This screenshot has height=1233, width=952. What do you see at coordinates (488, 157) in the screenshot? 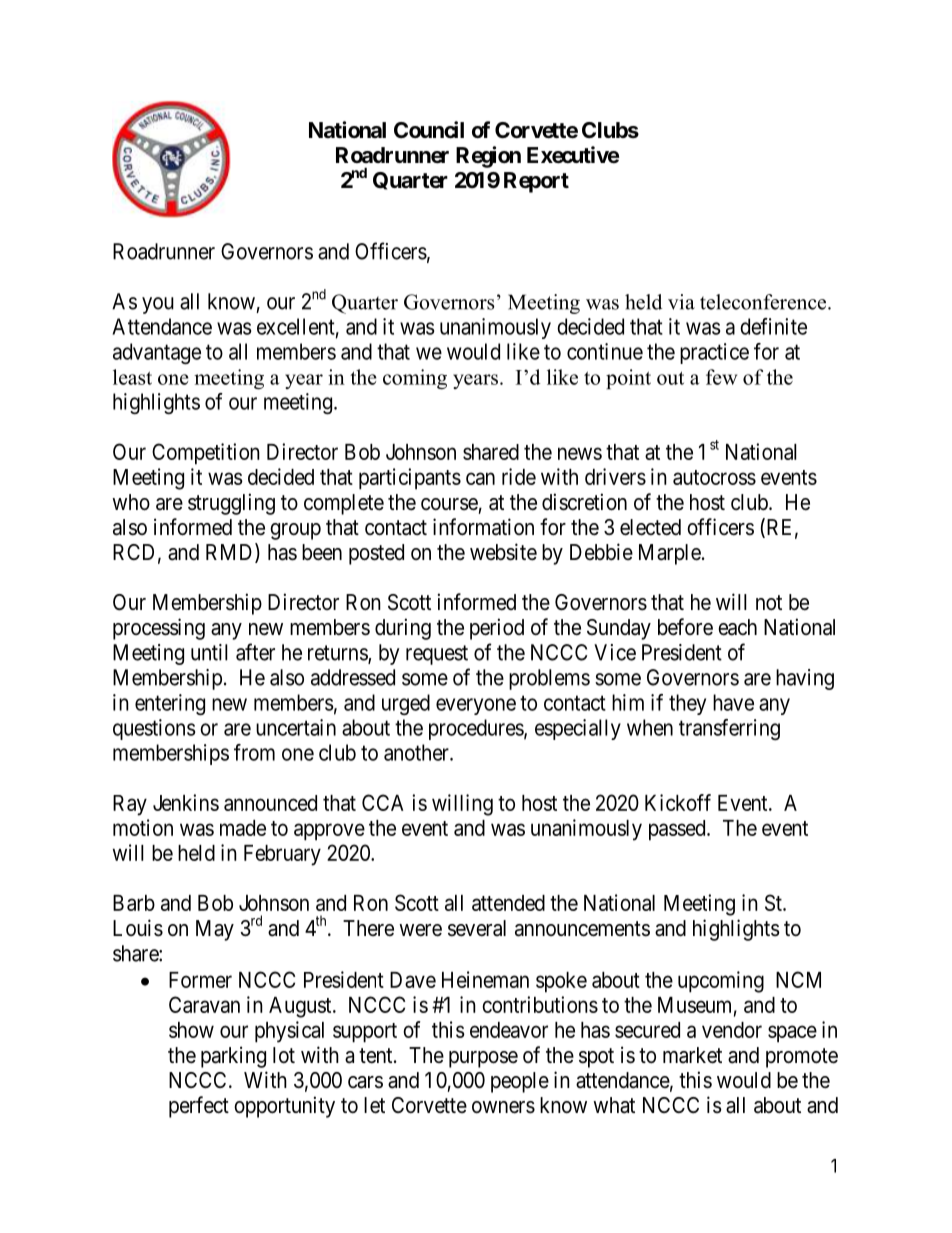
I see `Region` at bounding box center [488, 157].
